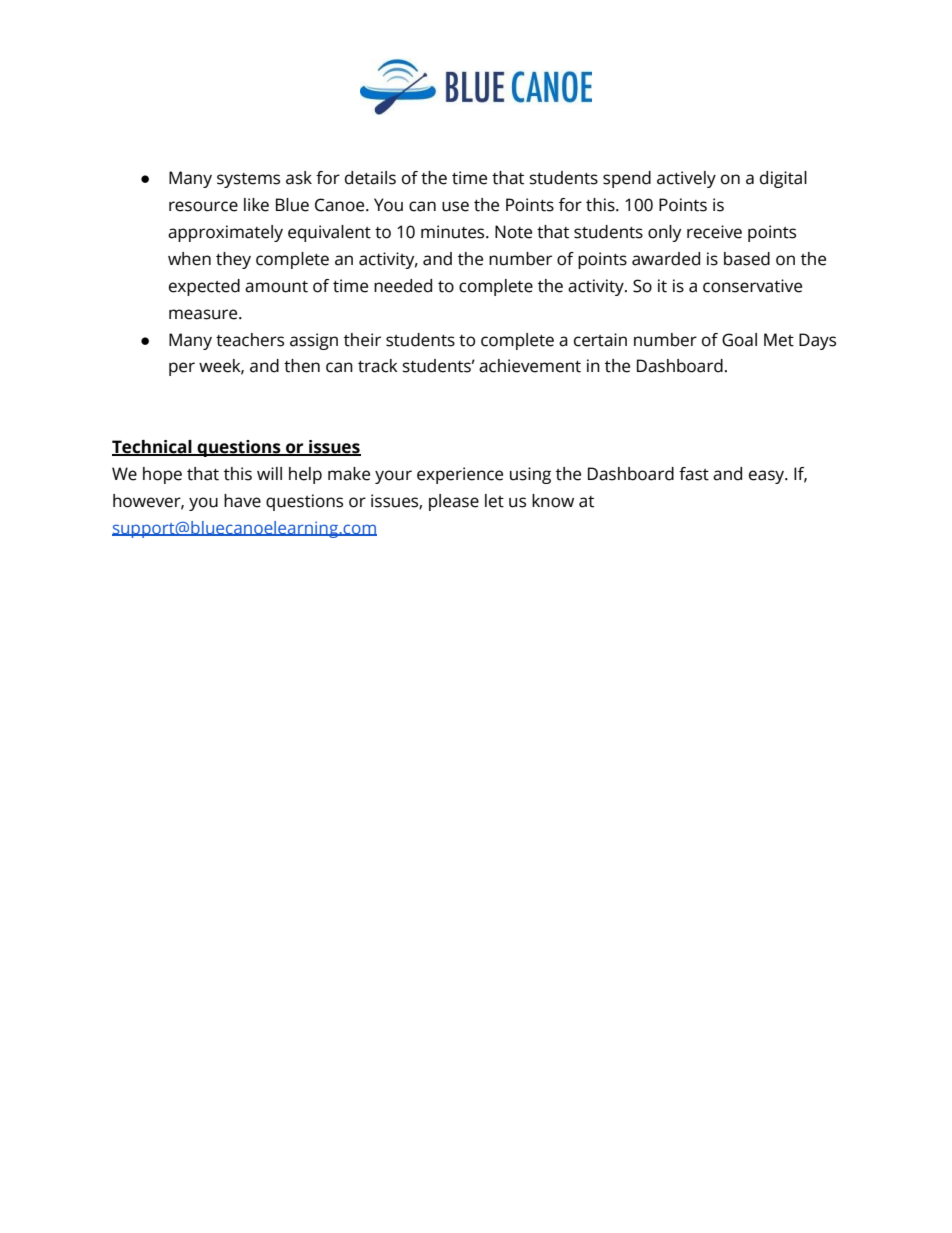 This image has width=952, height=1233. I want to click on then, so click(302, 366).
